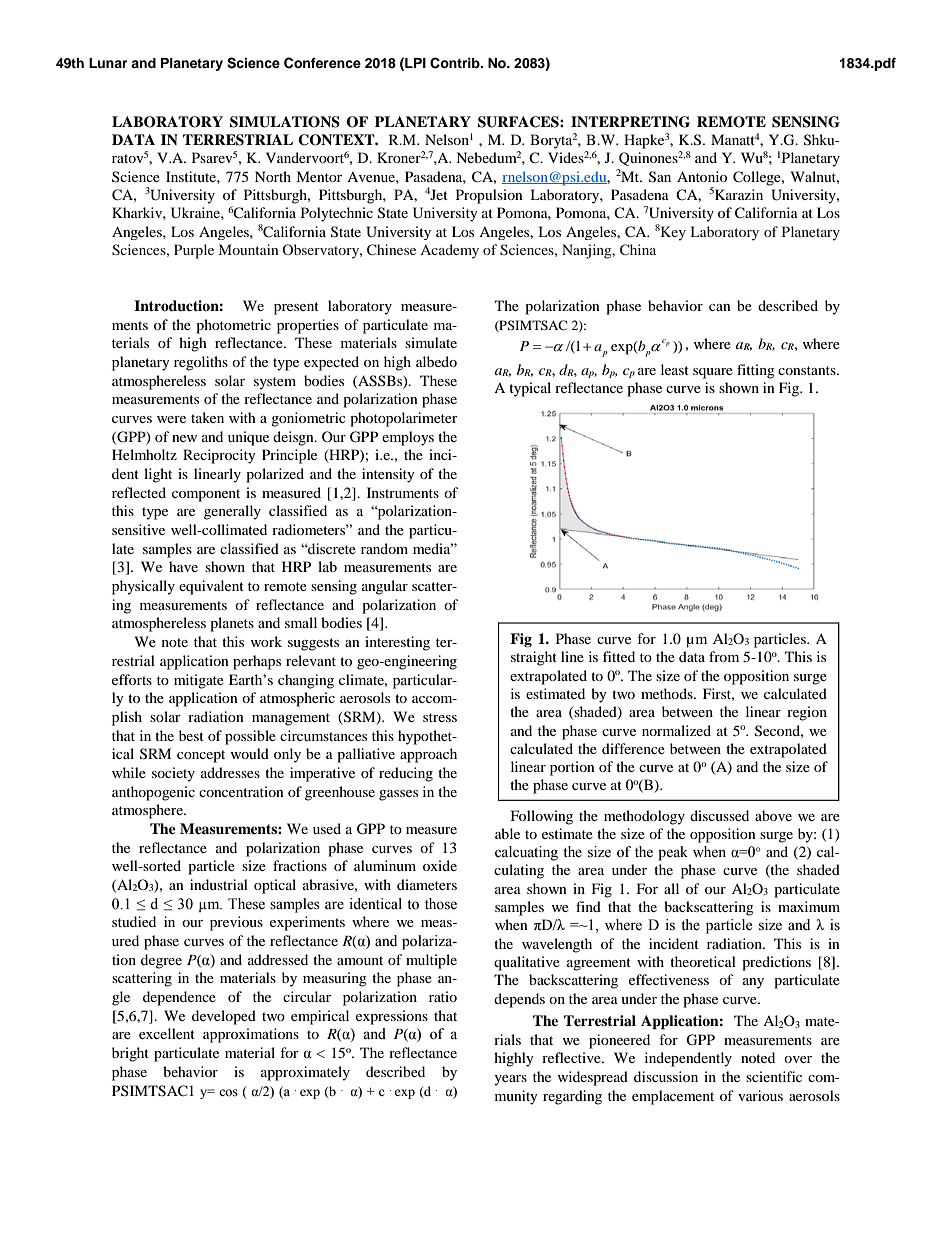 The width and height of the document is (952, 1233). I want to click on from, so click(724, 656).
